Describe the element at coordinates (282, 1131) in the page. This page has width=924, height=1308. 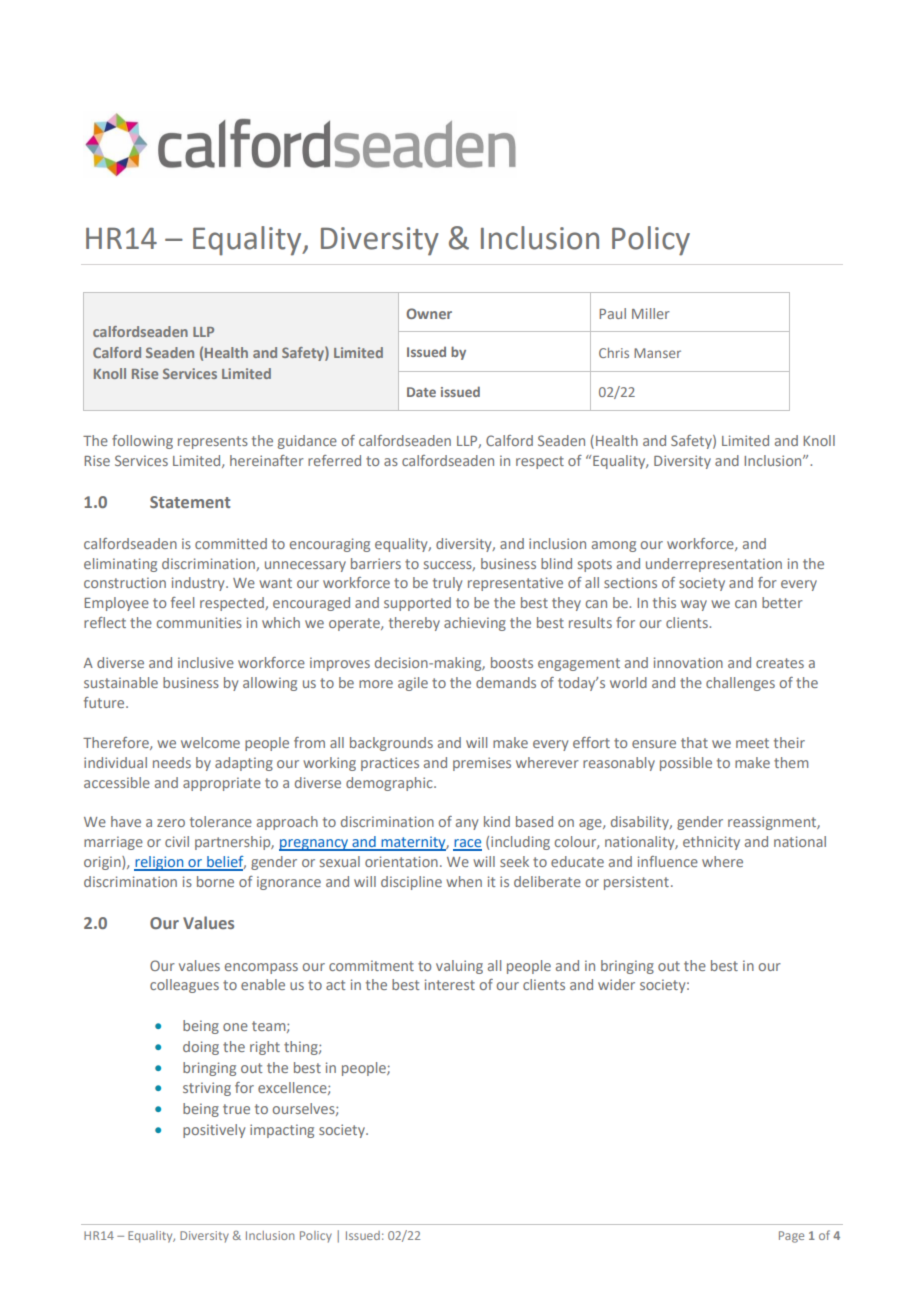
I see `impacting` at that location.
